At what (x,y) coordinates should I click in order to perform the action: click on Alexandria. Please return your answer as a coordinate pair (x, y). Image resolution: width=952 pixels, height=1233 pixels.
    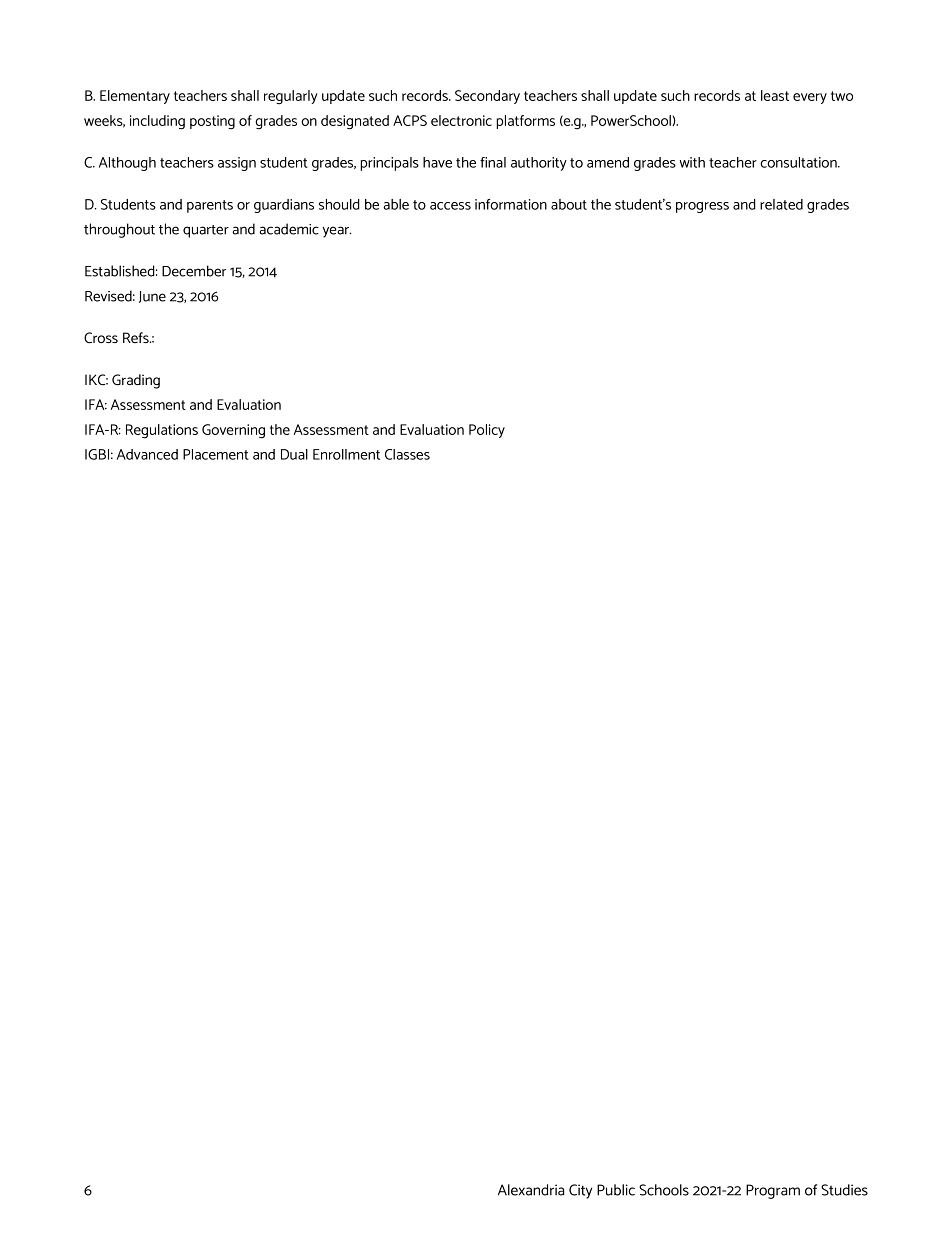
    Looking at the image, I should click on (531, 1190).
